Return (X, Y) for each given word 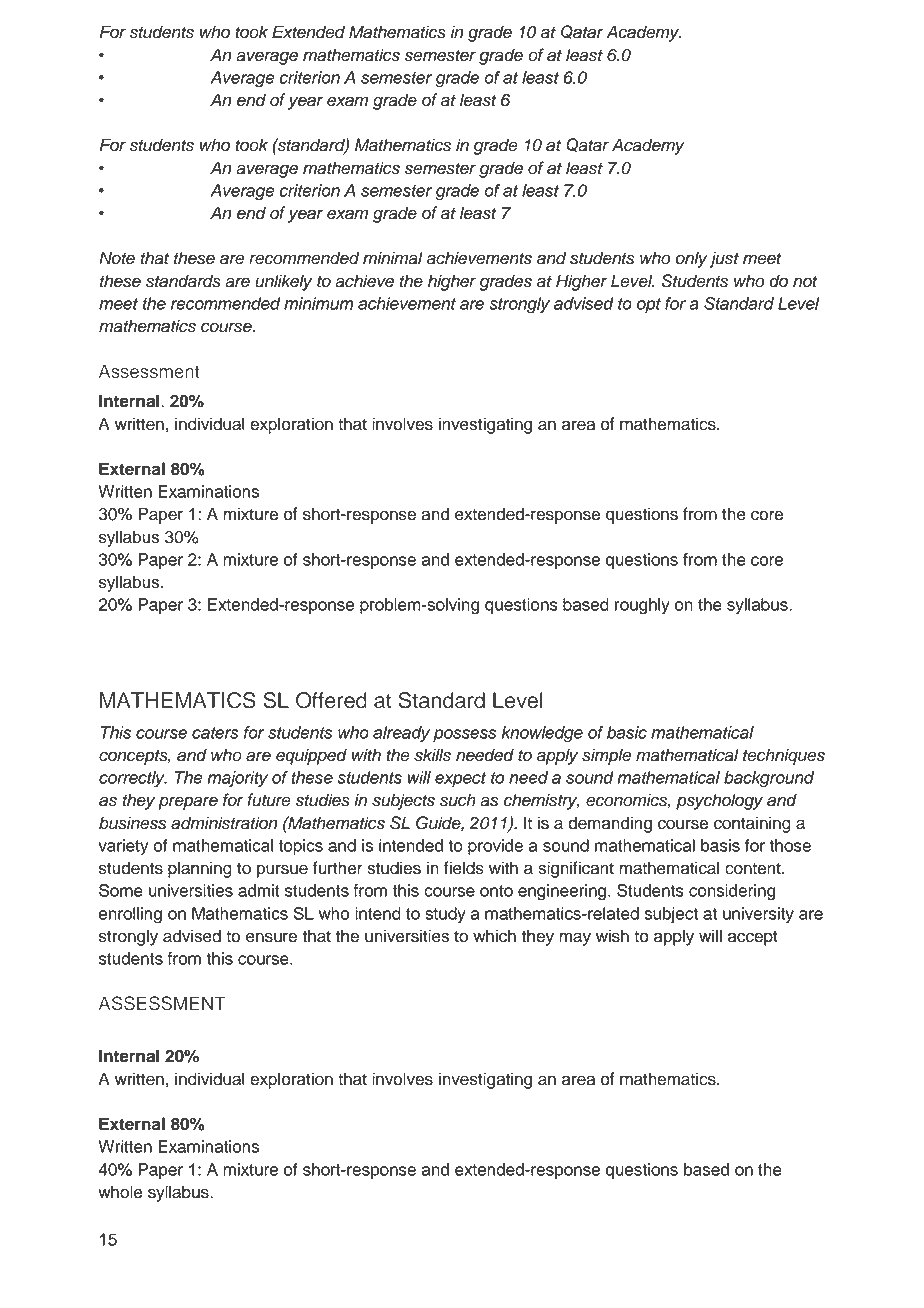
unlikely (284, 282)
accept (753, 938)
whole (120, 1192)
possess (465, 735)
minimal (393, 258)
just (724, 259)
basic (627, 732)
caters (215, 733)
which (494, 936)
